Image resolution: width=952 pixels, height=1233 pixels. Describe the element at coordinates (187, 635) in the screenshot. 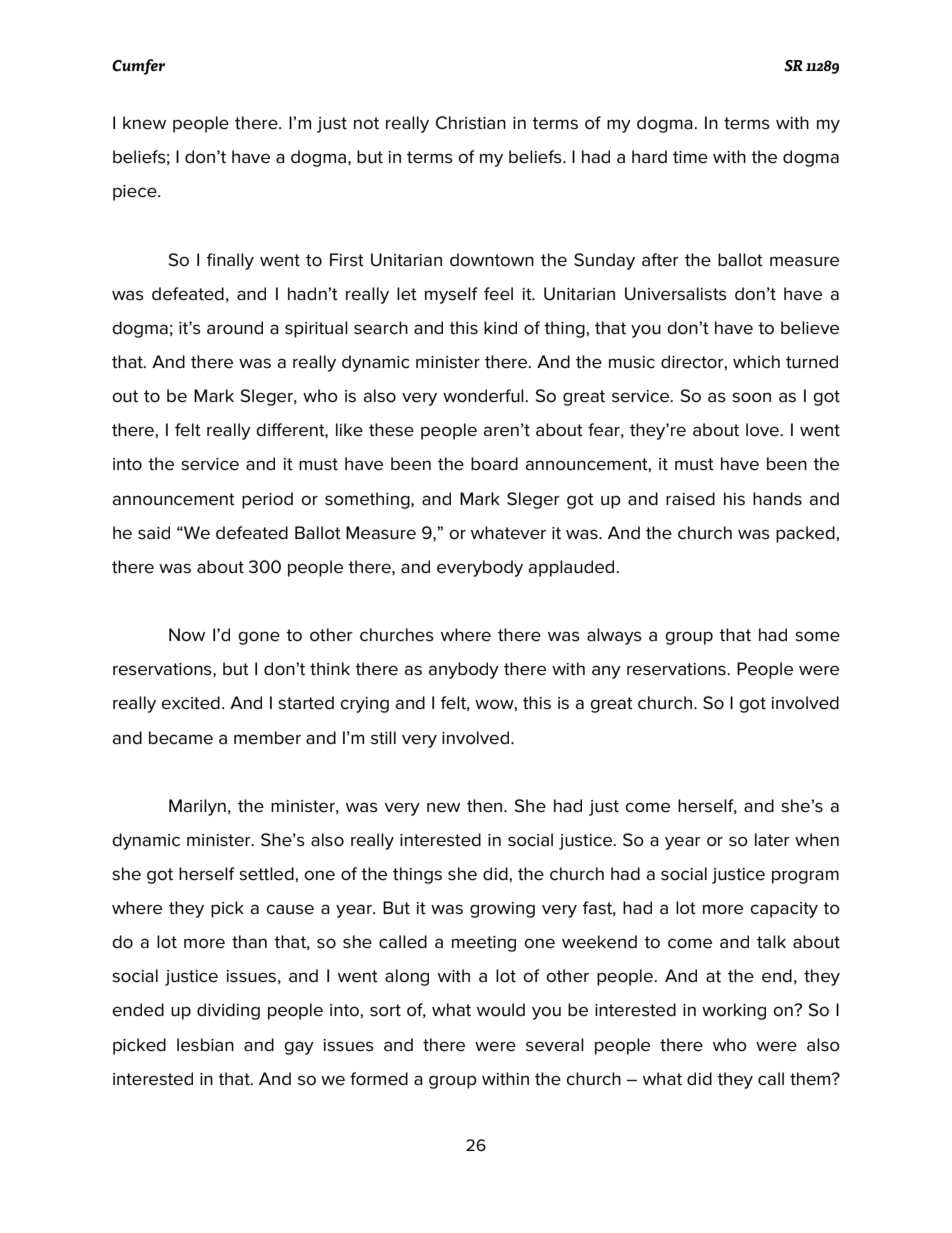

I see `Now` at that location.
